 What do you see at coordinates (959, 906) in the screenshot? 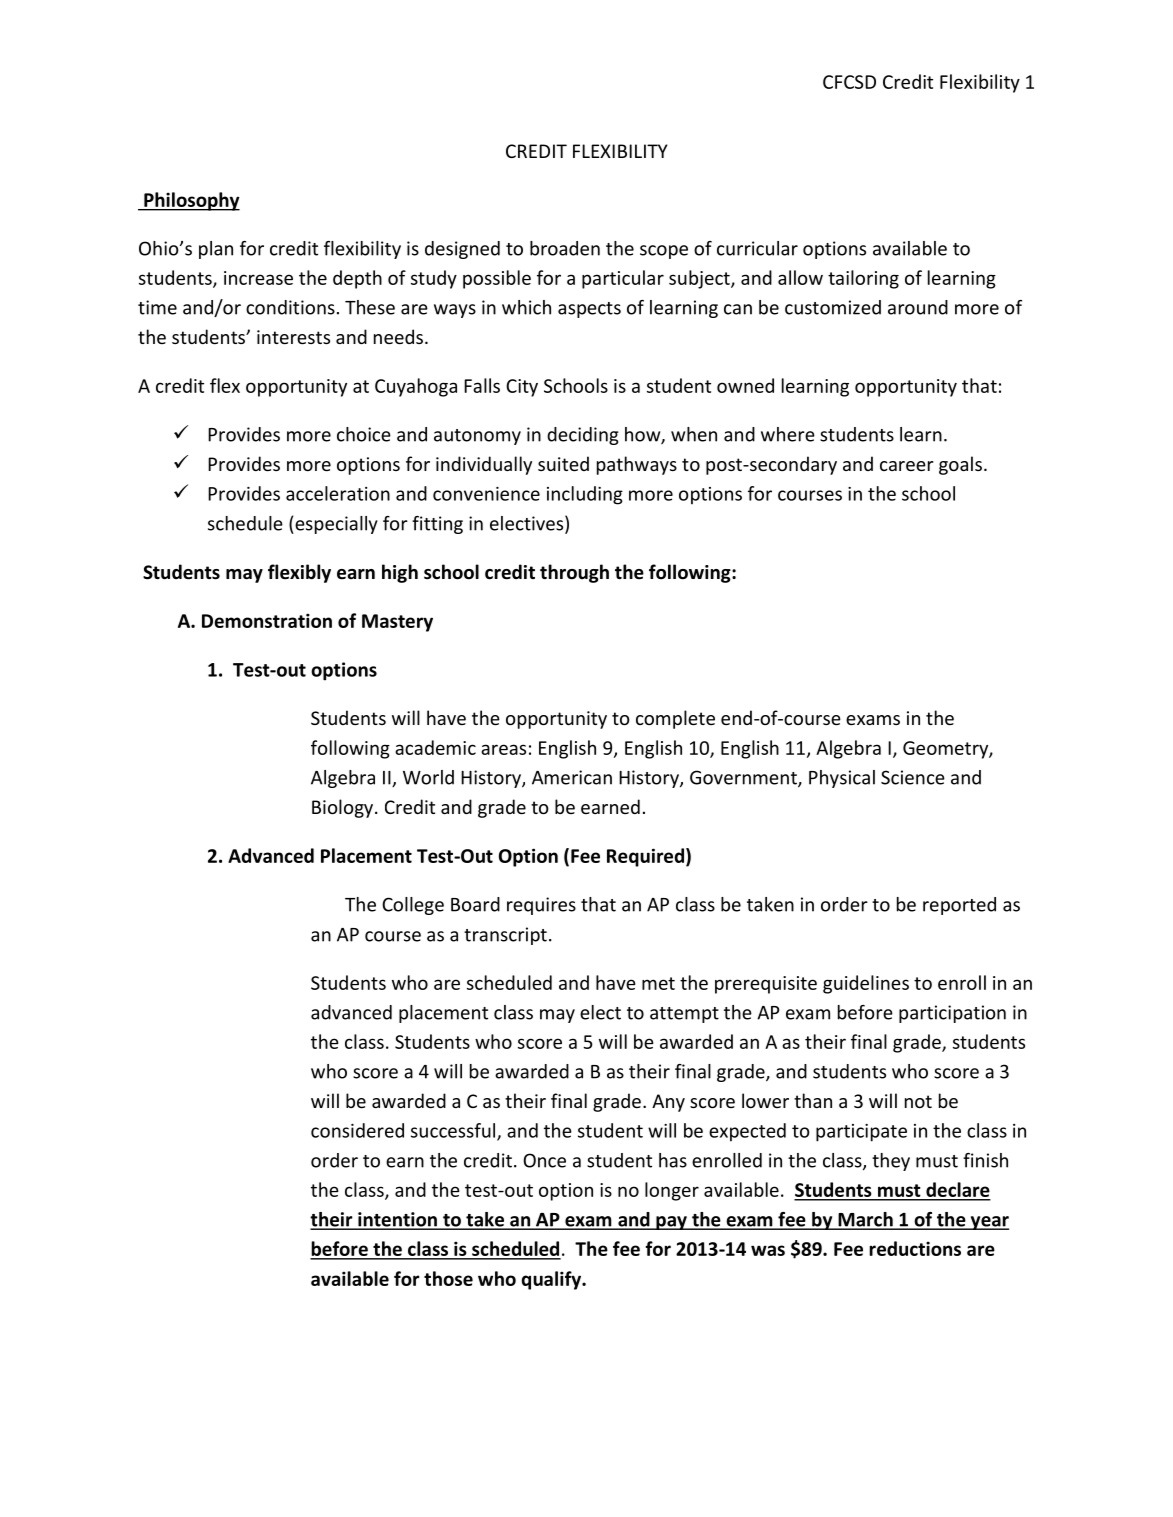
I see `reported` at bounding box center [959, 906].
